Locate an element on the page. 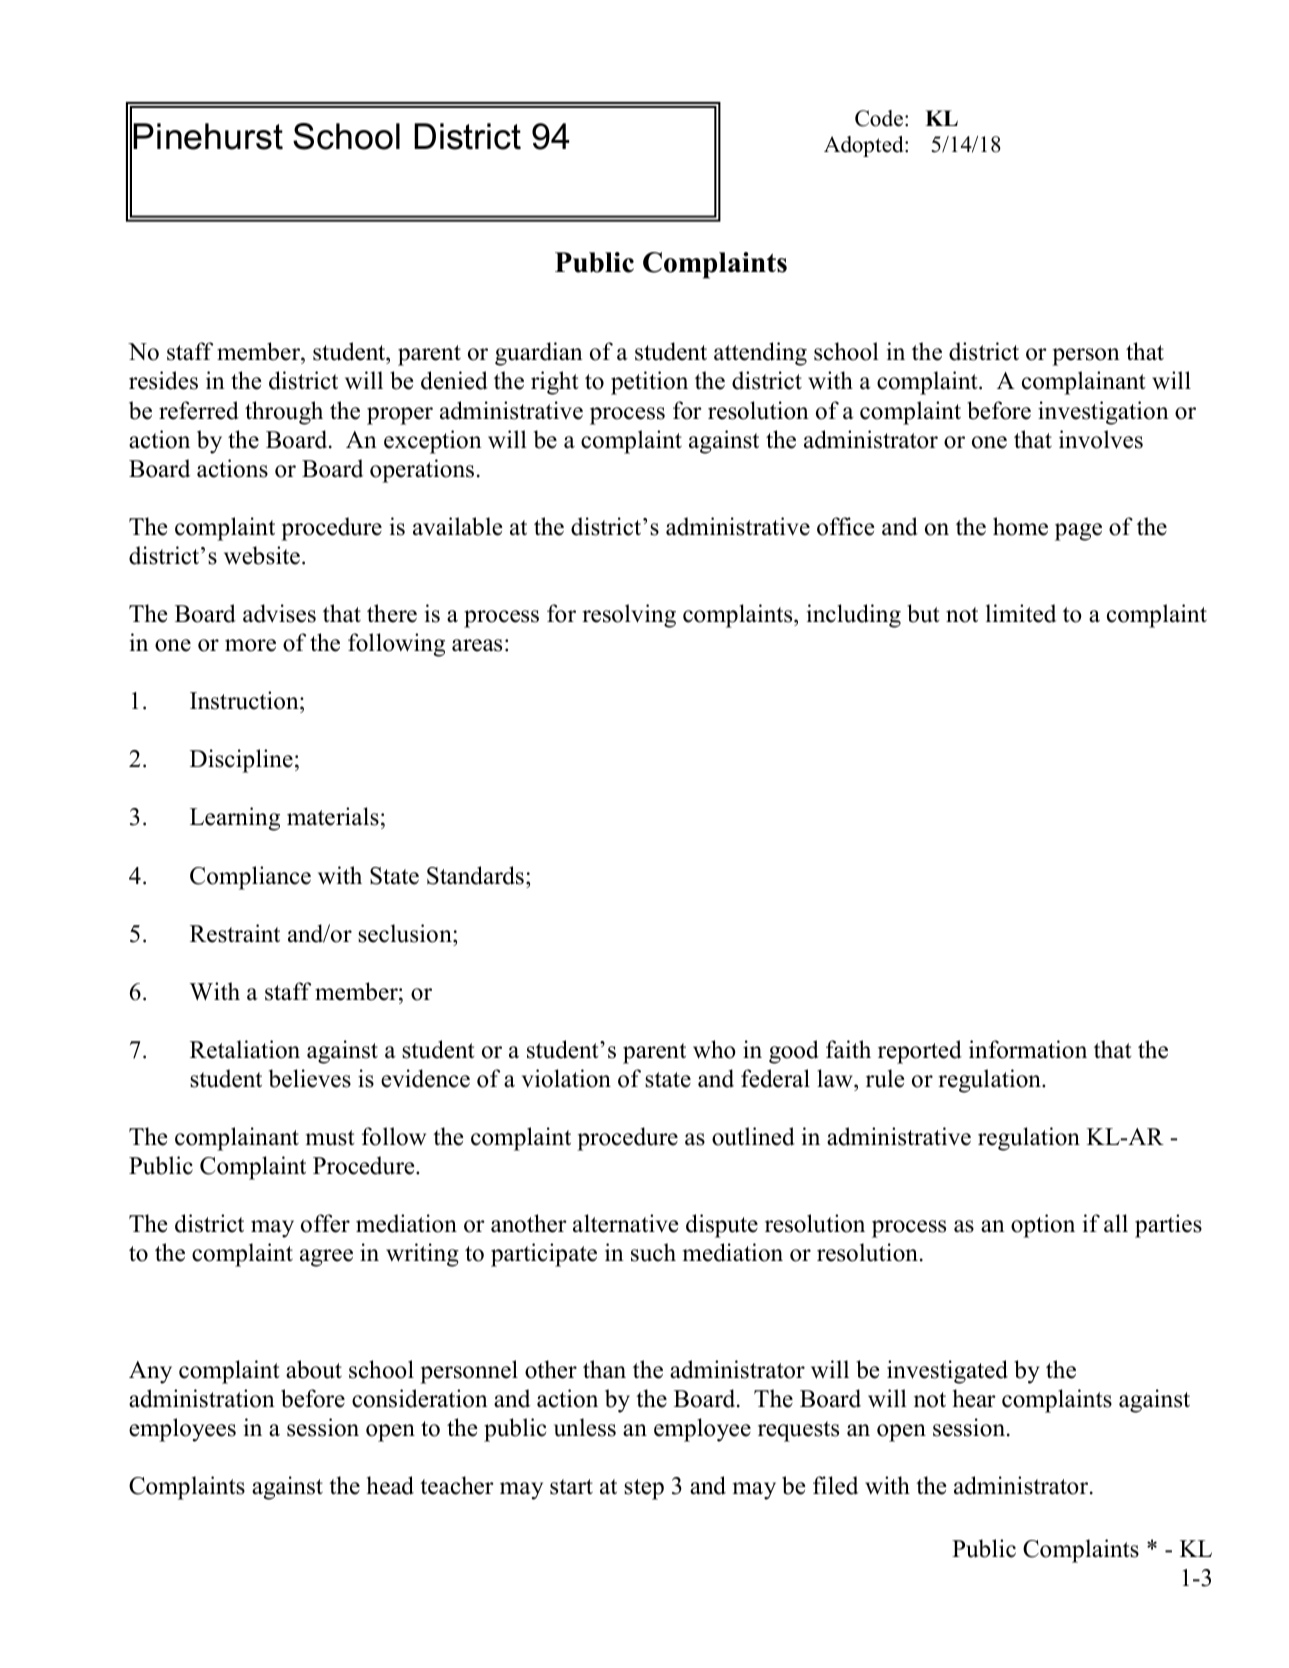 This image has height=1668, width=1289. resides is located at coordinates (163, 380).
